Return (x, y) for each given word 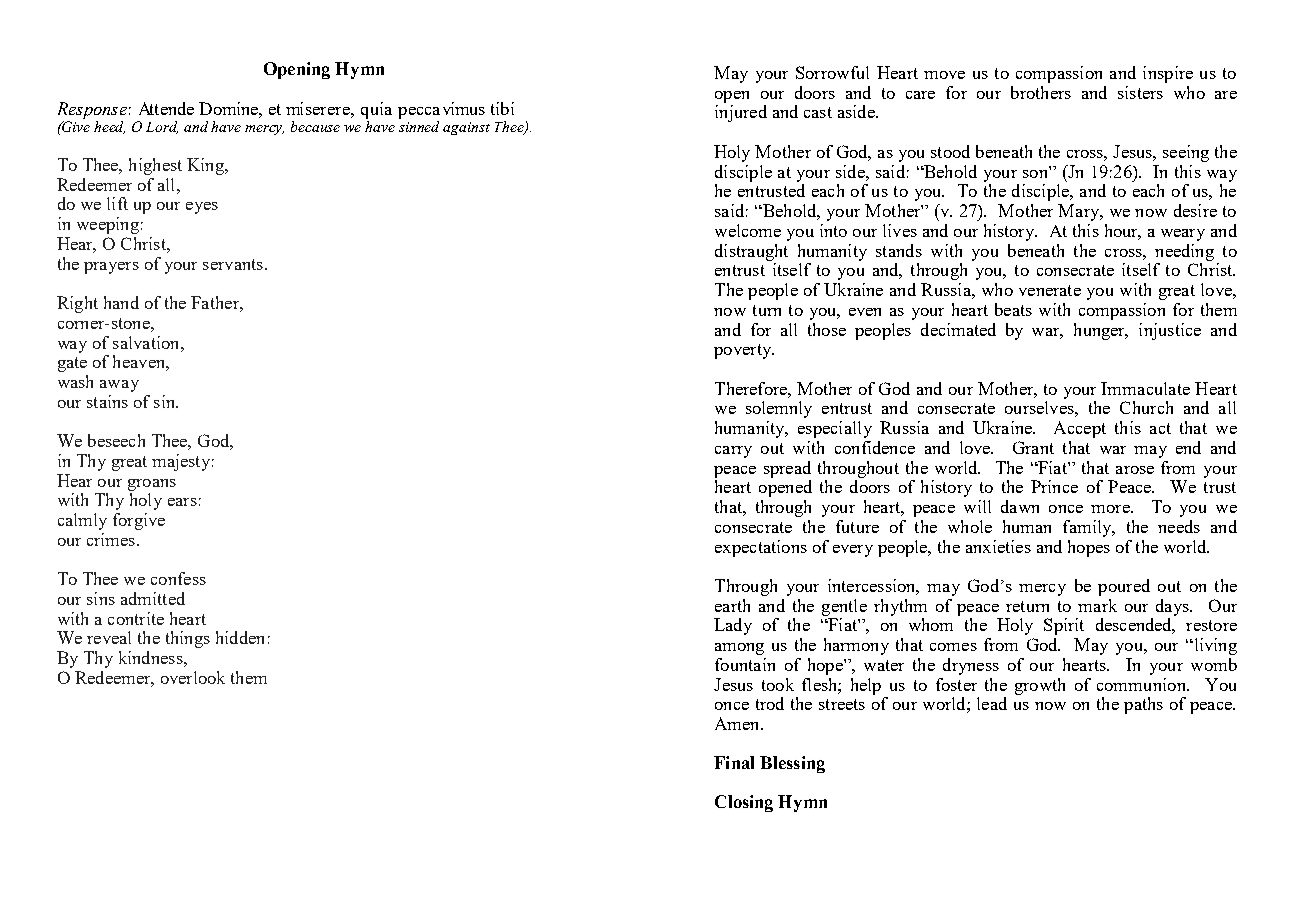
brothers (1041, 92)
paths (1143, 705)
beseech (116, 440)
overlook (193, 677)
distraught (751, 252)
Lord (162, 127)
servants (233, 264)
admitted (153, 598)
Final (734, 762)
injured (741, 113)
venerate (1050, 290)
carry (733, 452)
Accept (1080, 429)
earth (732, 605)
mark (1097, 605)
